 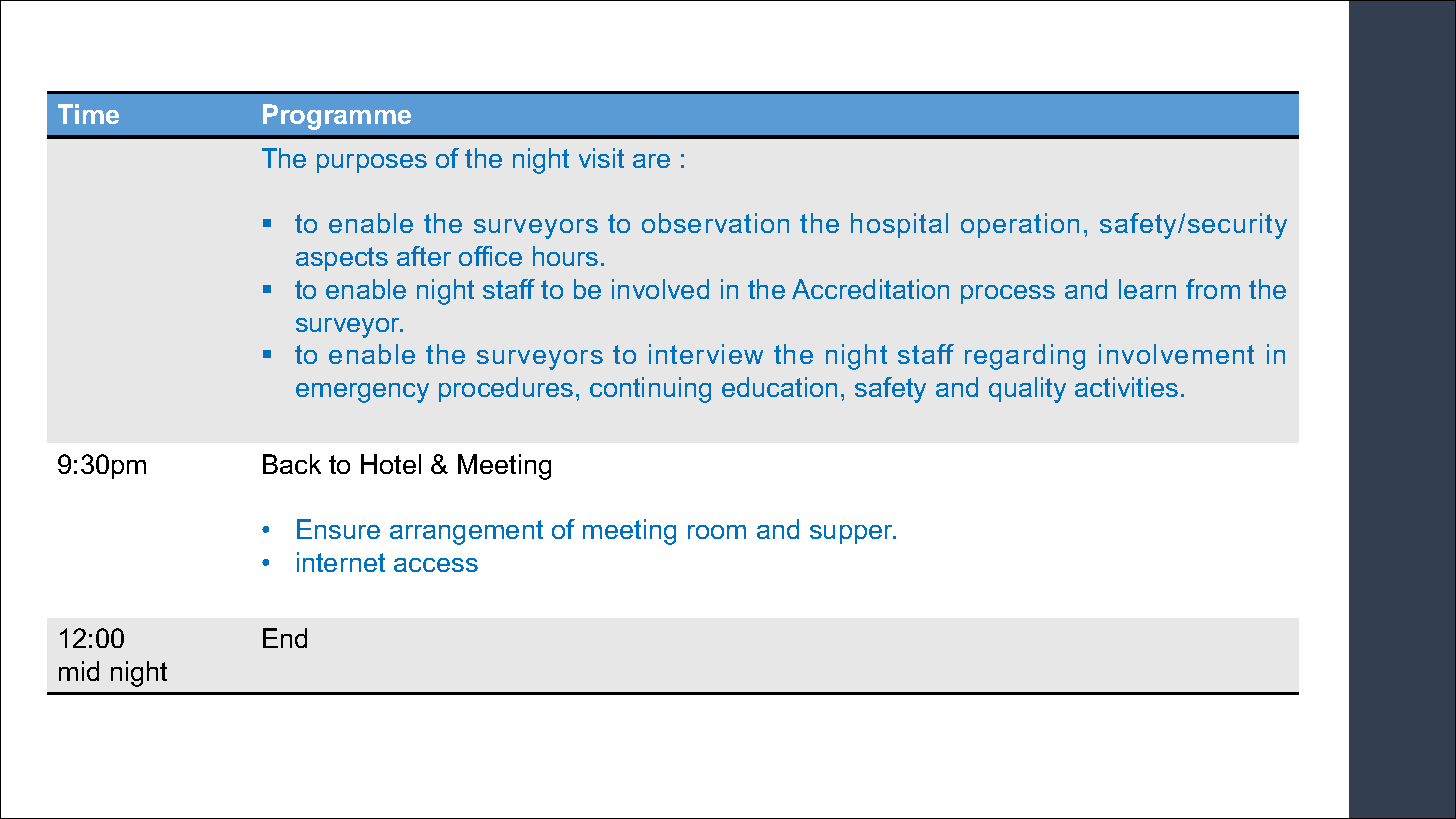 I want to click on emergency, so click(x=362, y=393).
